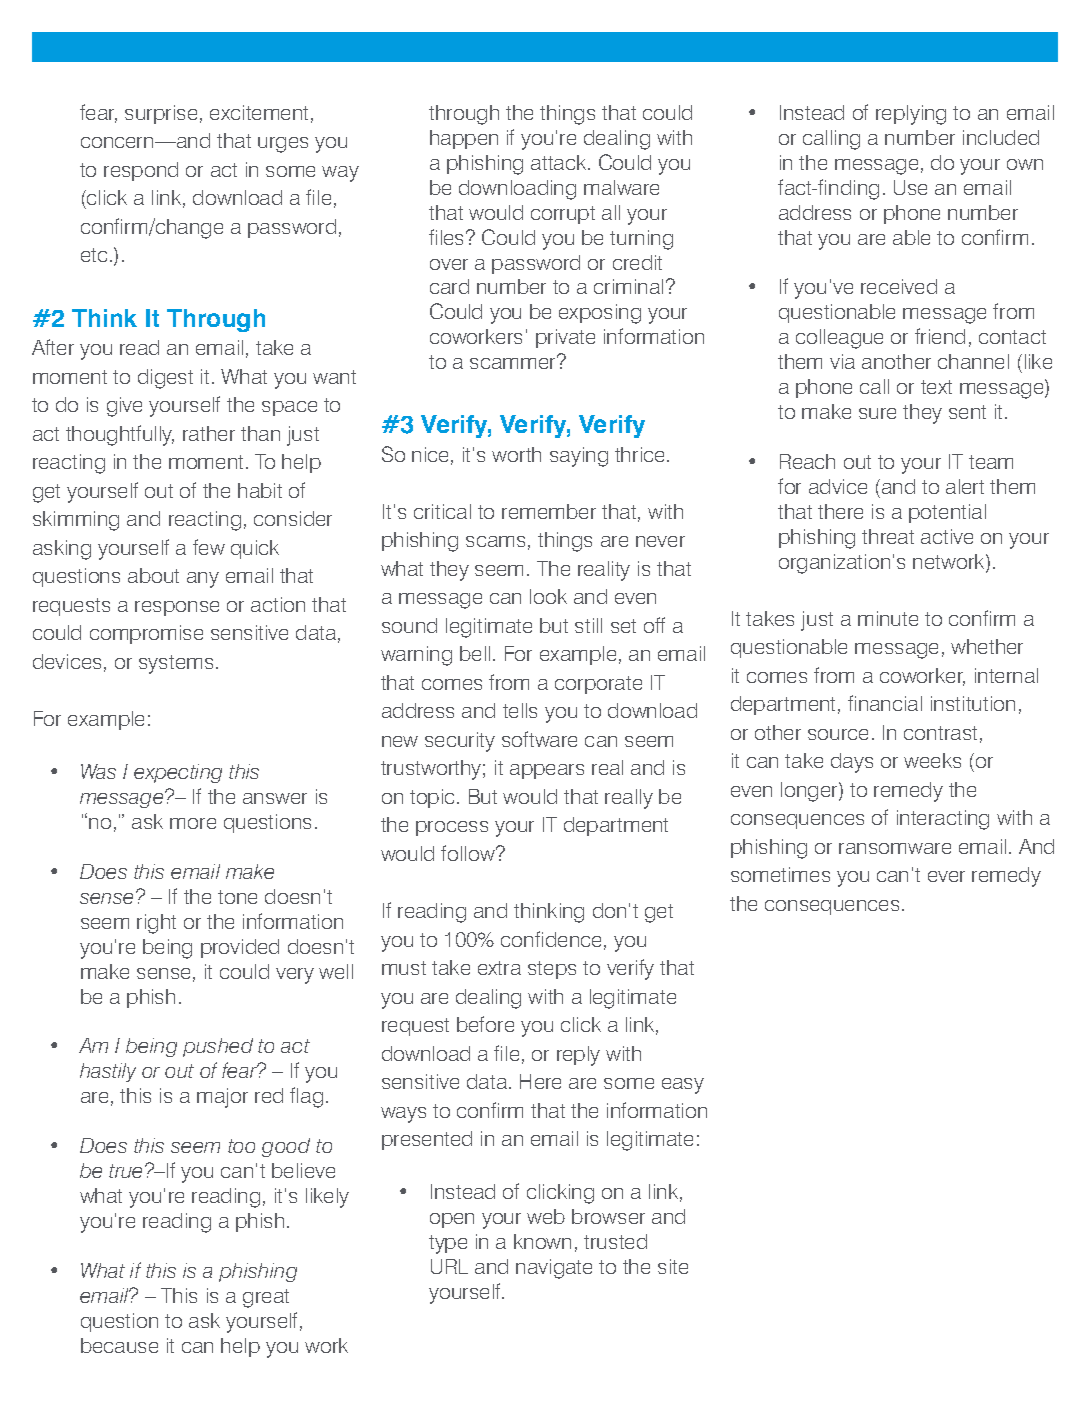 The image size is (1090, 1411). I want to click on navigate, so click(554, 1269).
